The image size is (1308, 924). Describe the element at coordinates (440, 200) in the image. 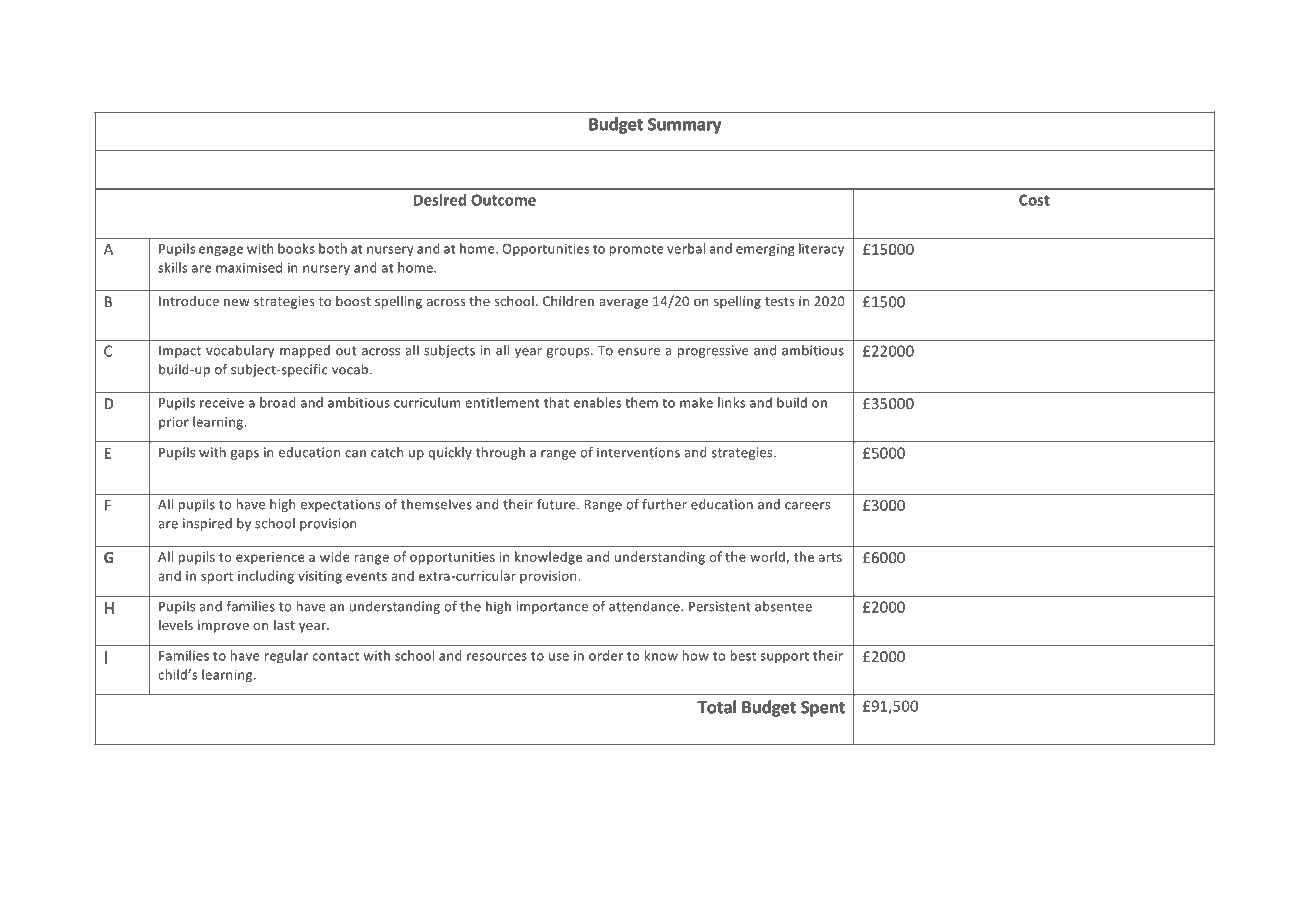

I see `Desired` at that location.
